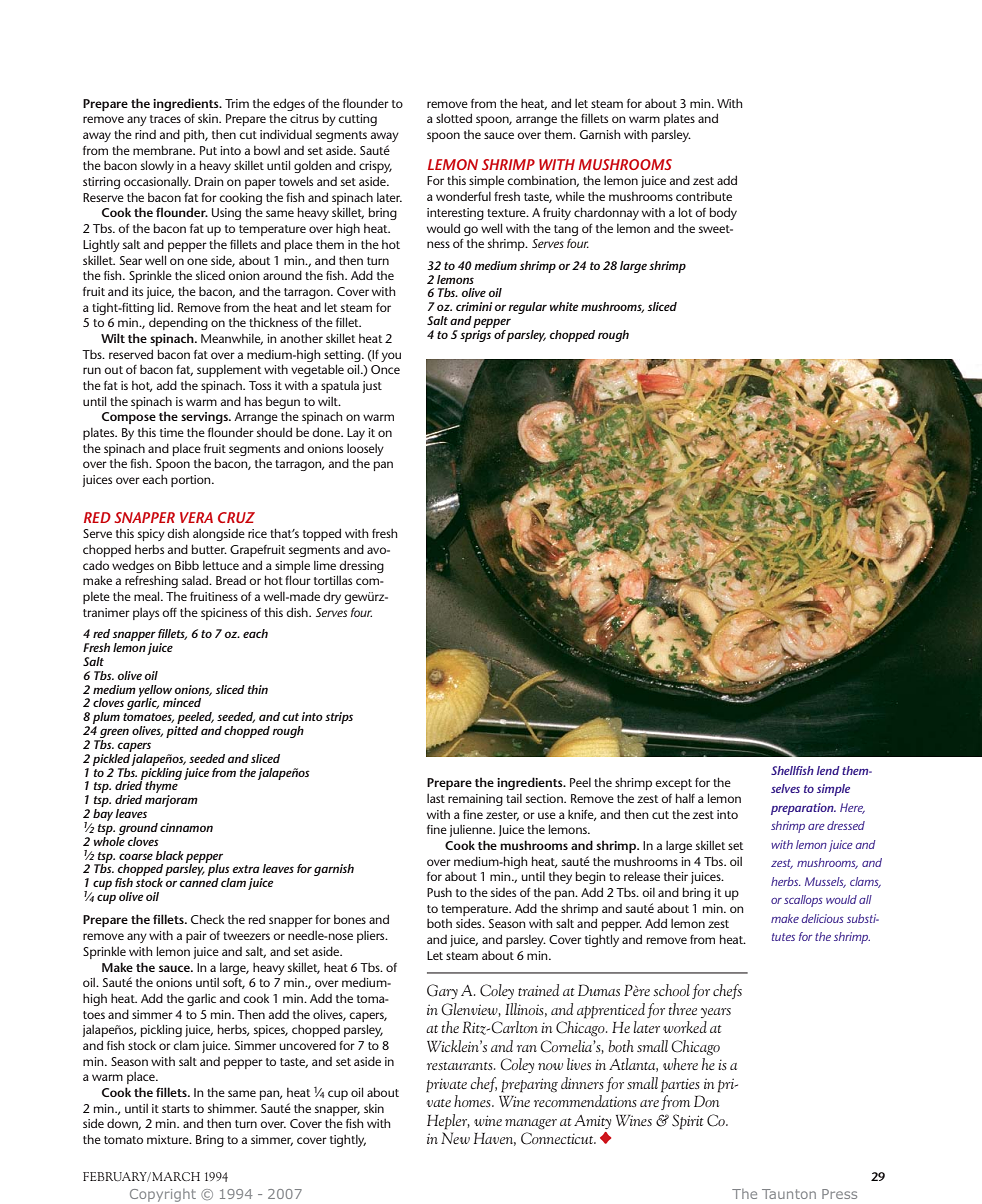 The image size is (982, 1204). What do you see at coordinates (205, 418) in the page?
I see `servings` at bounding box center [205, 418].
